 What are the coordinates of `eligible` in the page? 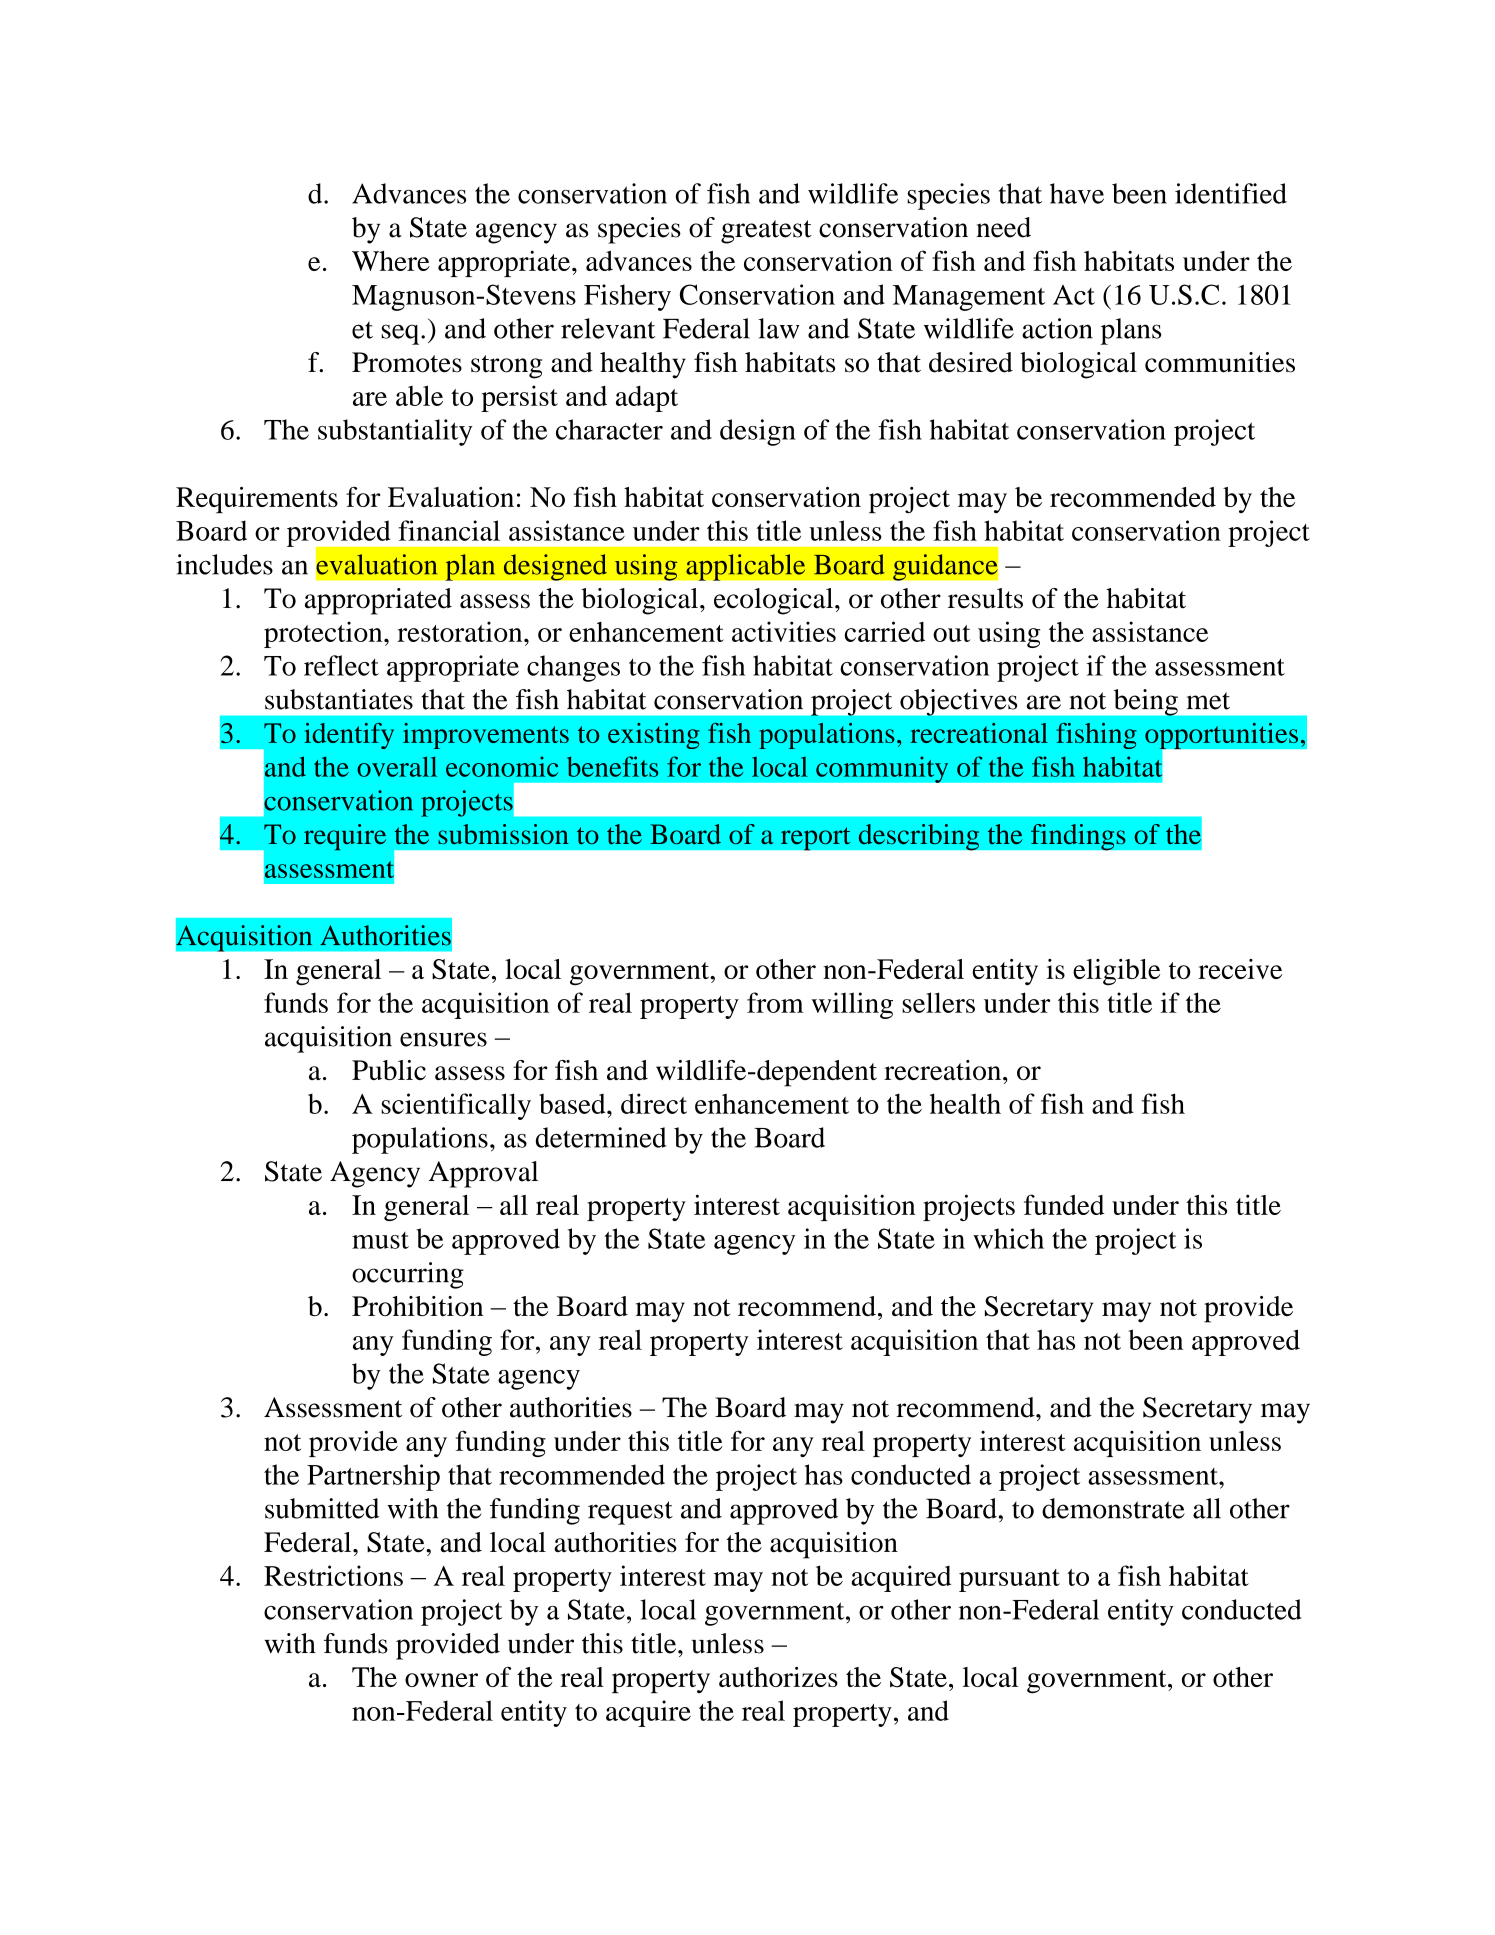 It's located at (1116, 972).
